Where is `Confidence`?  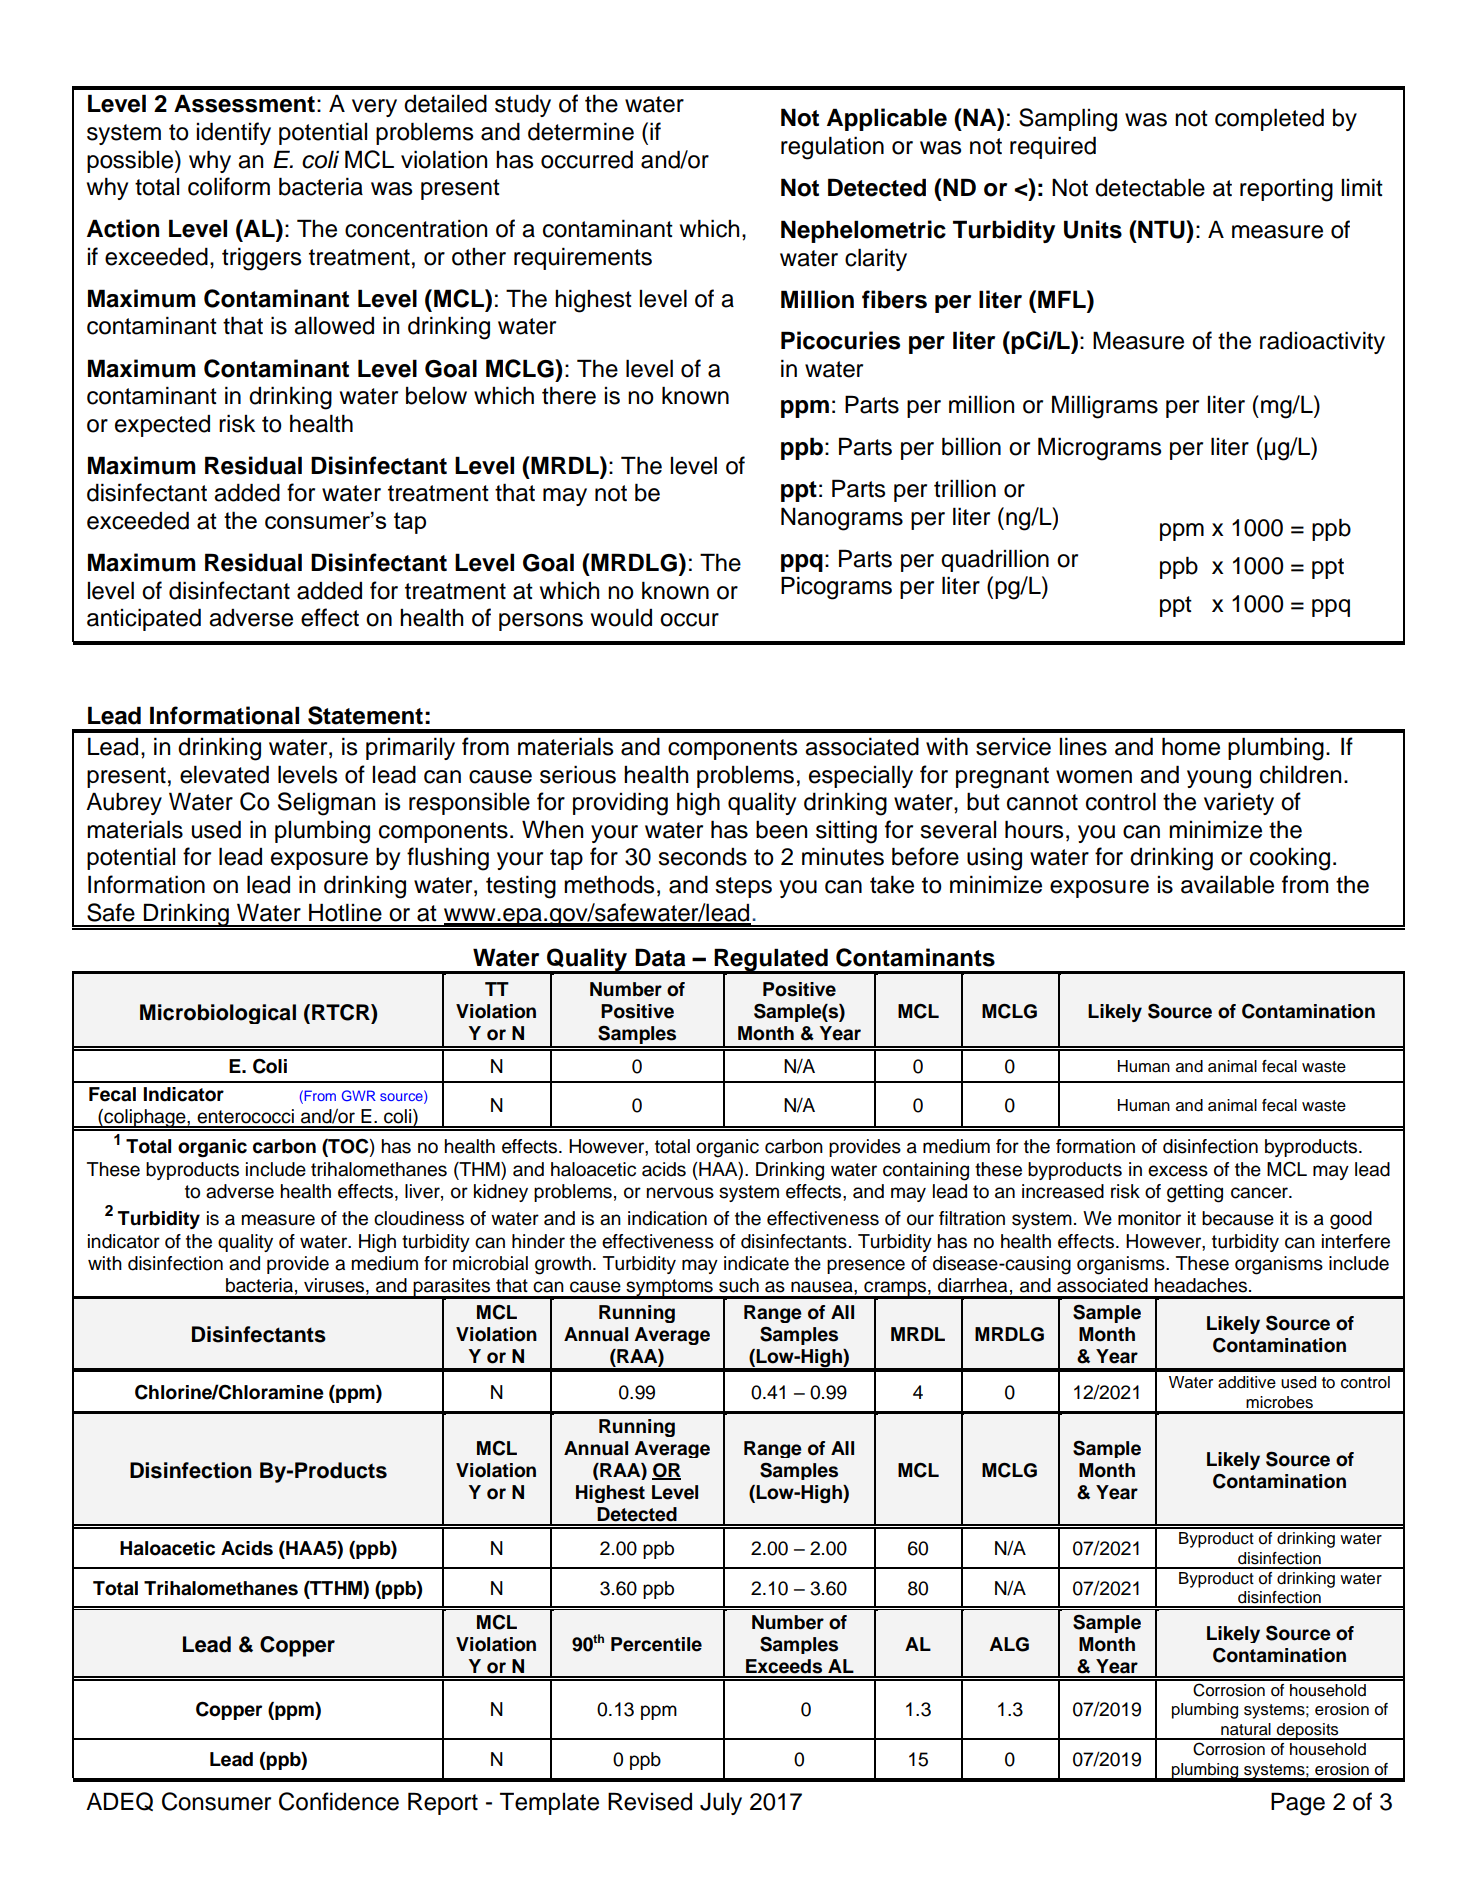 Confidence is located at coordinates (339, 1801).
